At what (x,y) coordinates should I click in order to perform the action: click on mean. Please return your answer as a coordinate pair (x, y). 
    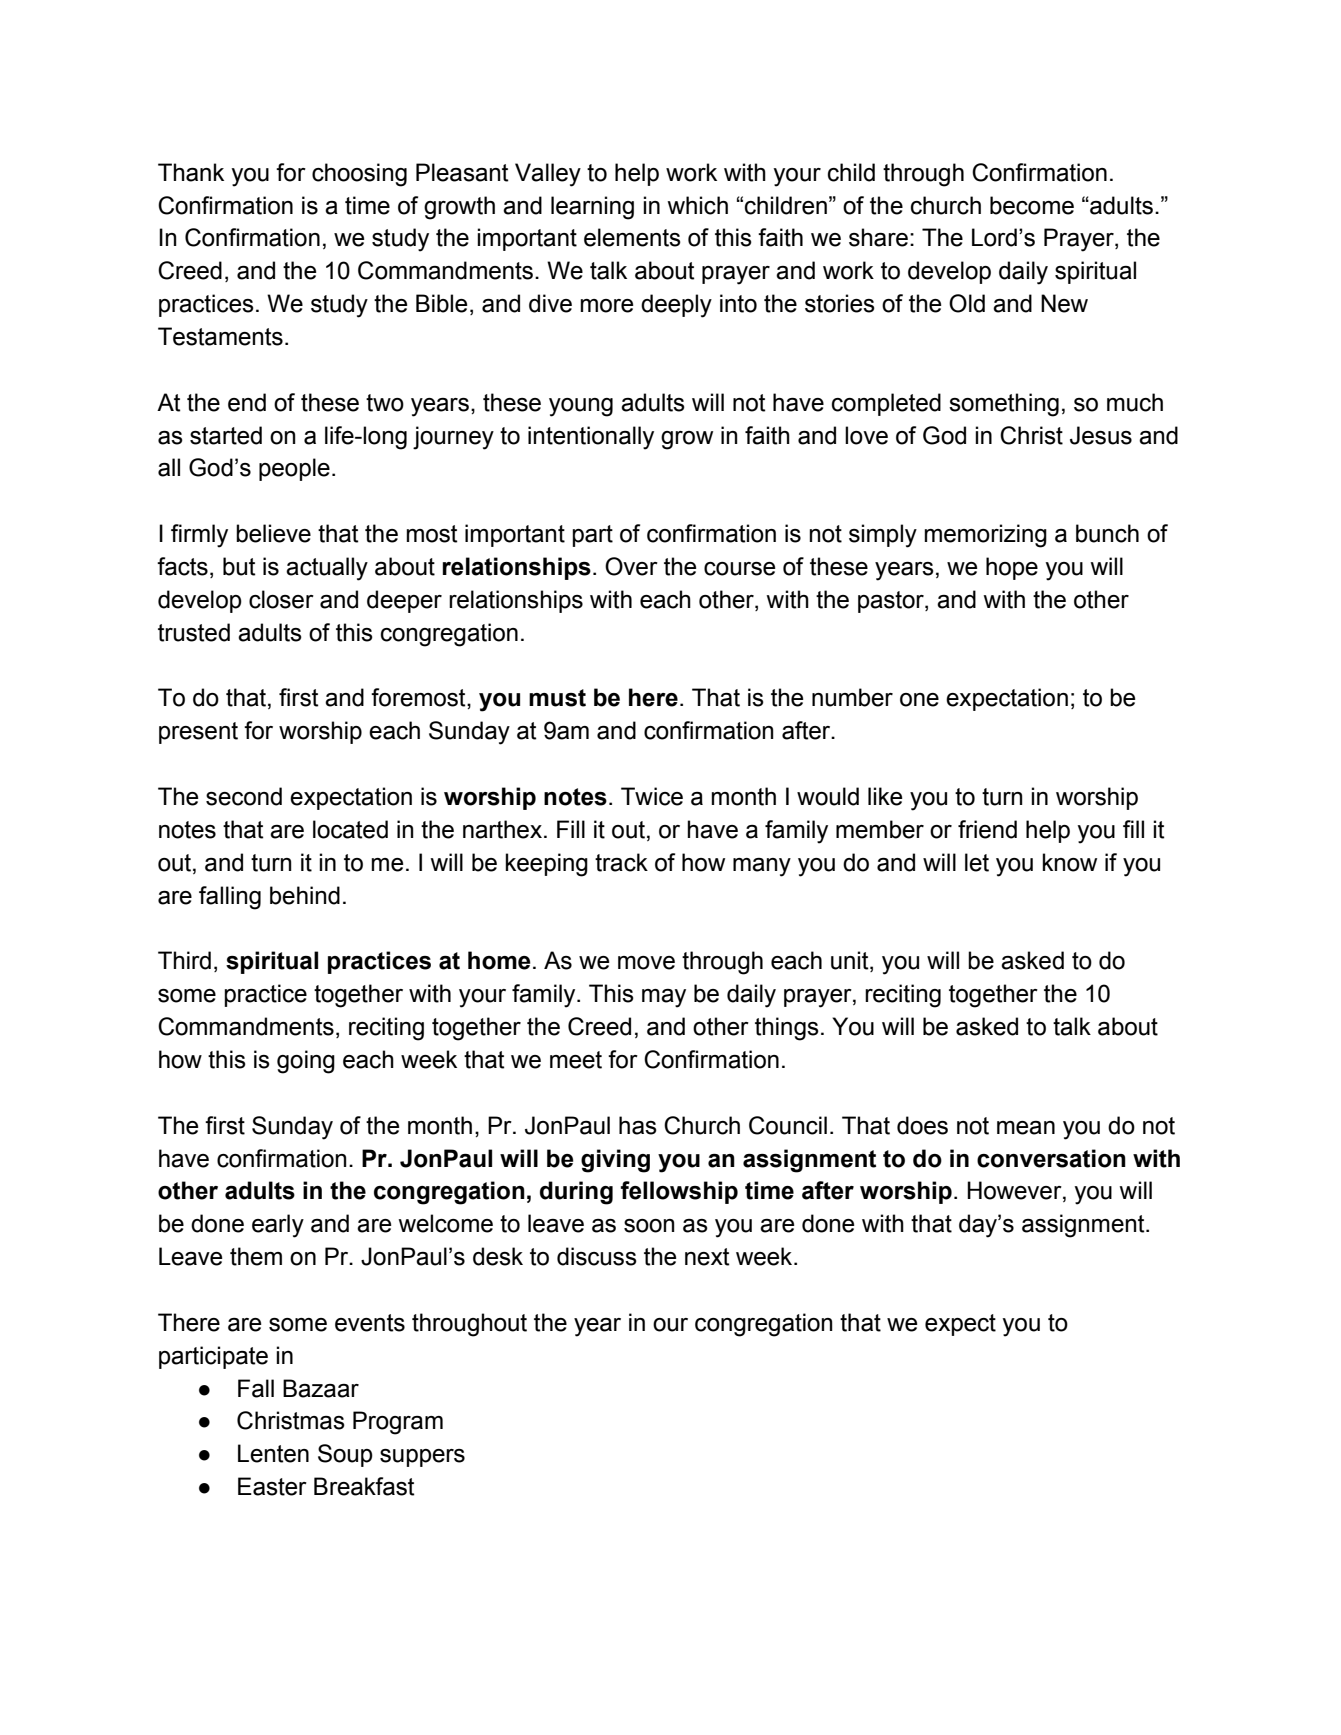
    Looking at the image, I should click on (1026, 1128).
